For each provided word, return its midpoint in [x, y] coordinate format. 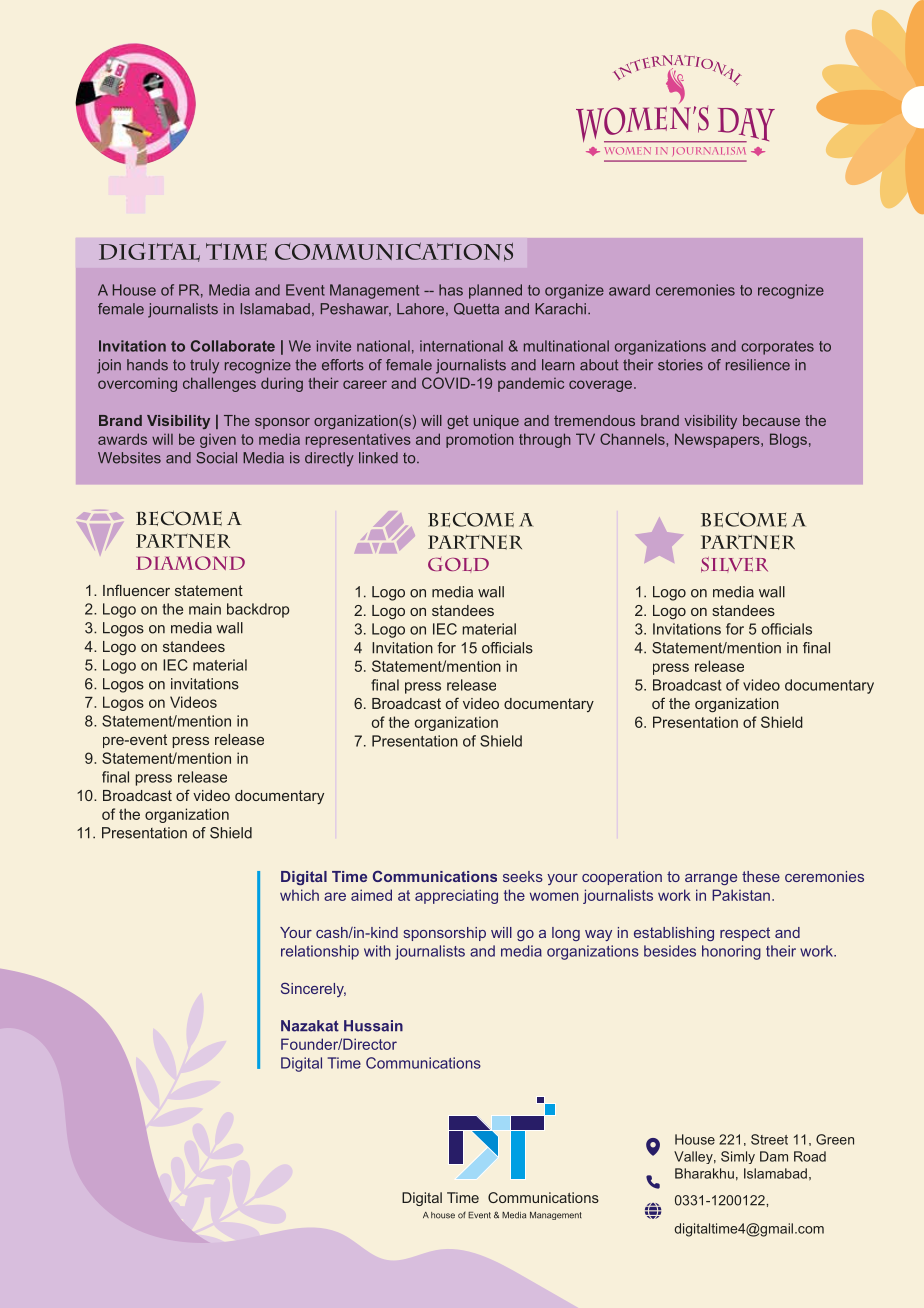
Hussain [373, 1026]
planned [495, 291]
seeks [523, 876]
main [205, 609]
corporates [777, 348]
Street [769, 1139]
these [761, 876]
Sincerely [313, 990]
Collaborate [233, 346]
